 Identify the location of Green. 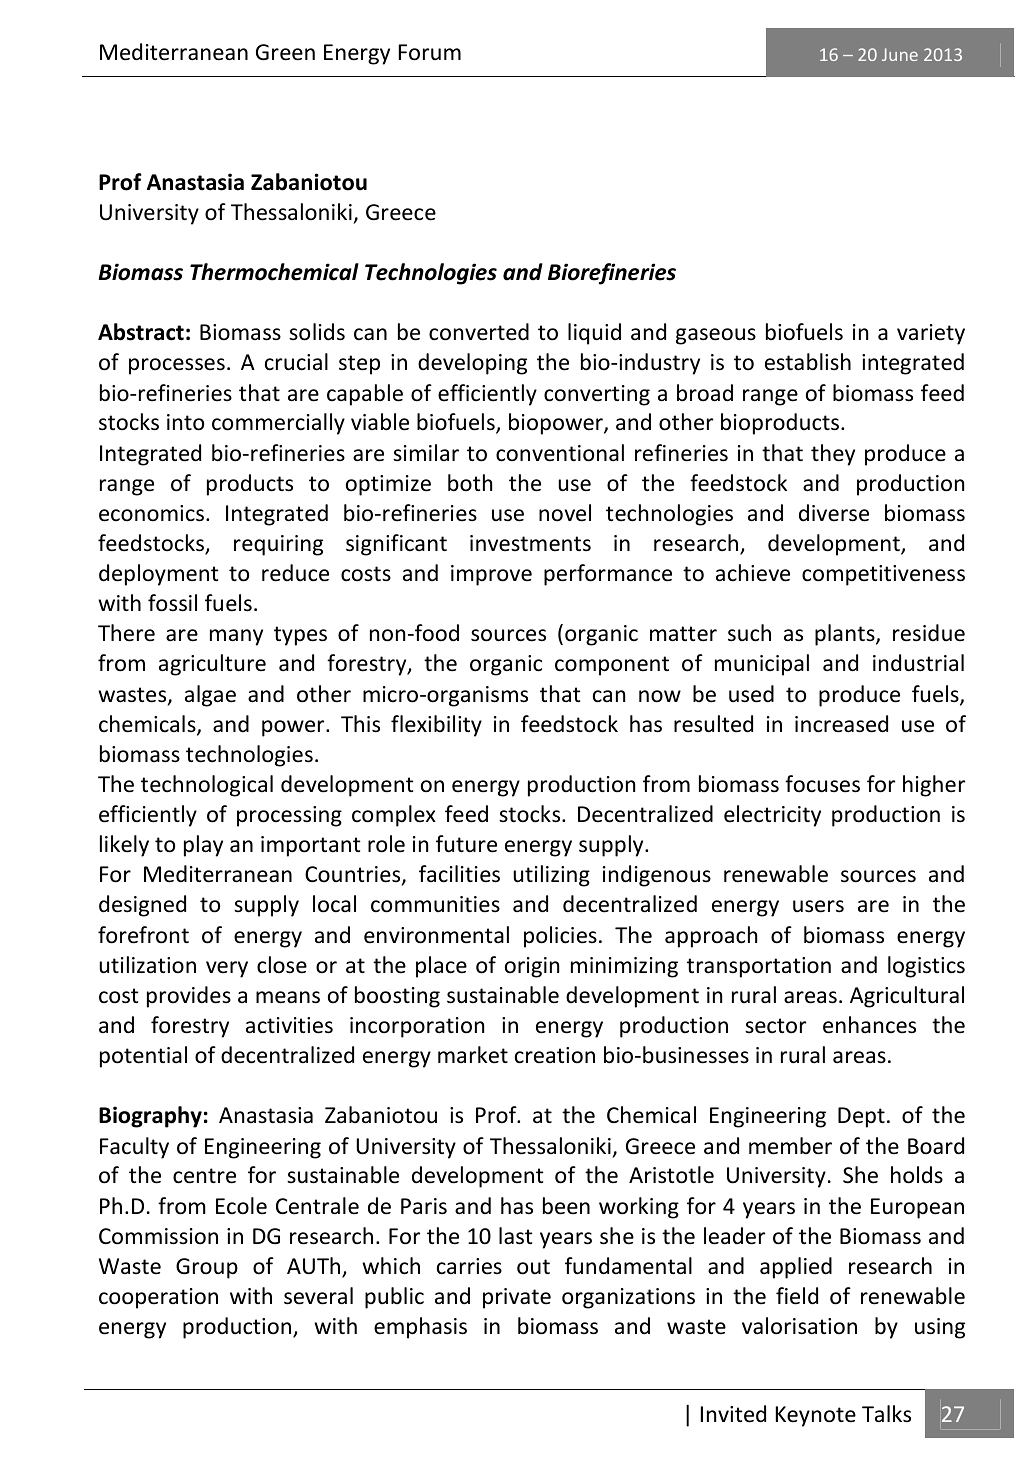
(285, 52).
